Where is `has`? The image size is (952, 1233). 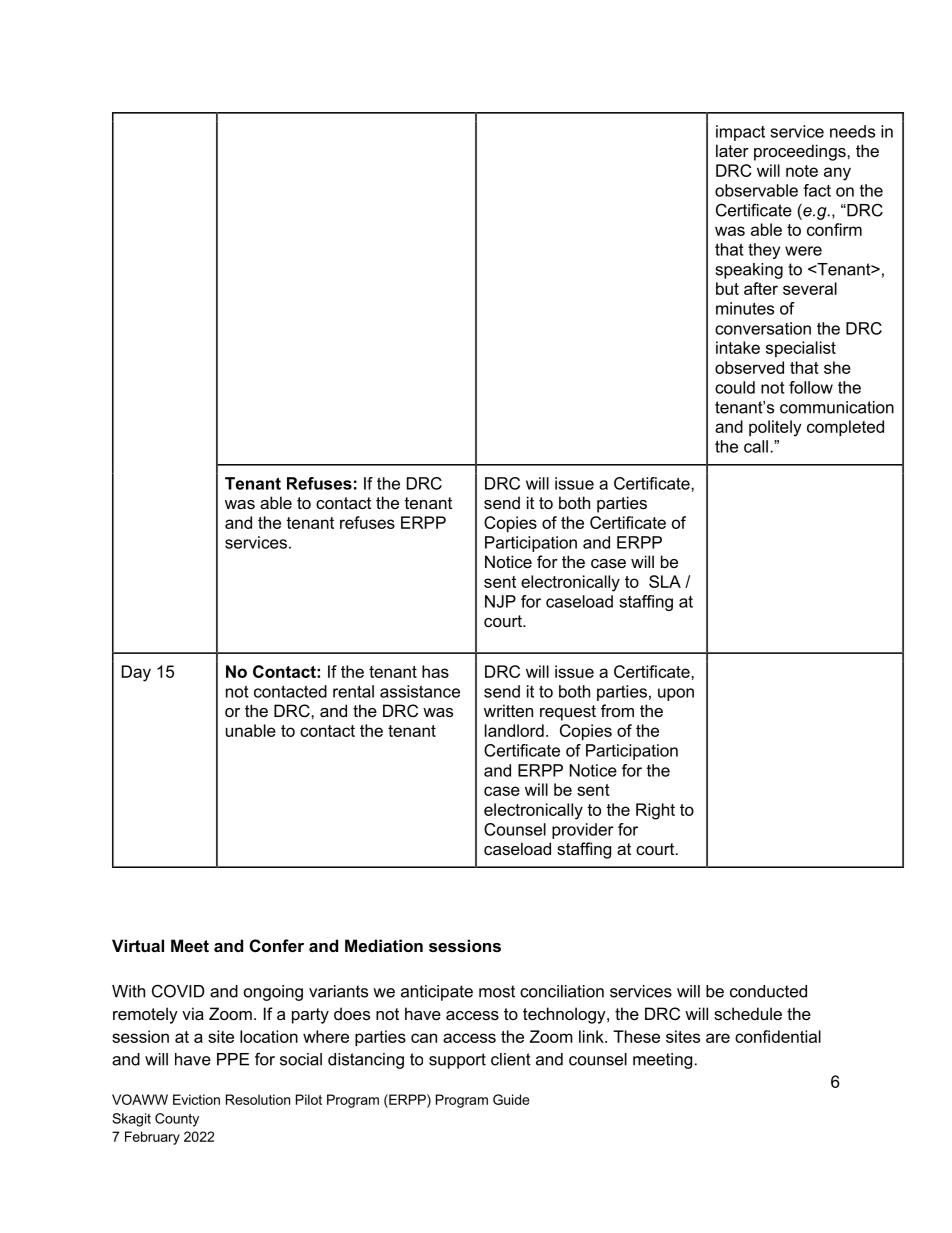
has is located at coordinates (435, 671).
